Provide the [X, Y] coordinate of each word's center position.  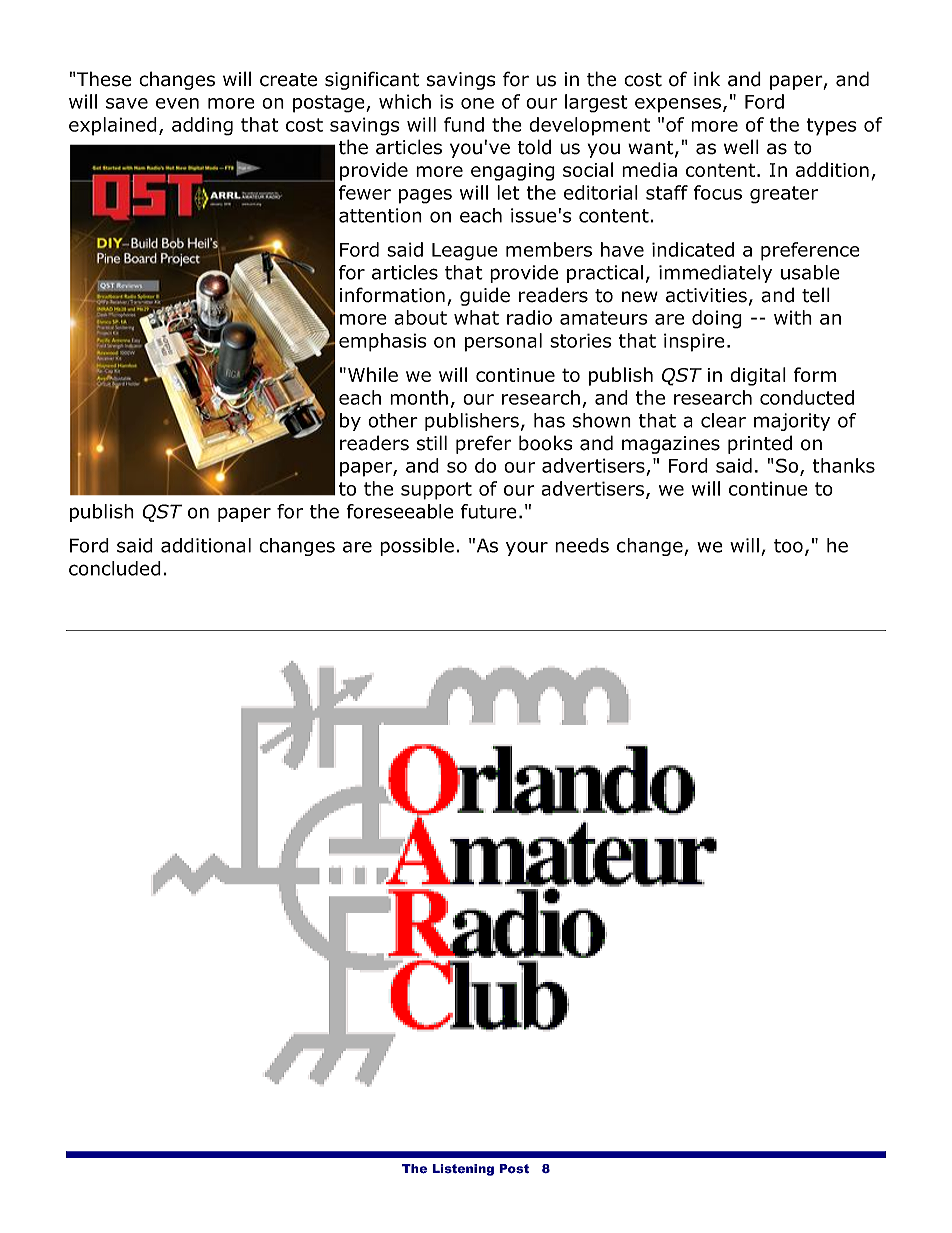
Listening [463, 1170]
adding [202, 126]
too [788, 546]
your [527, 548]
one [477, 103]
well [741, 147]
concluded [115, 568]
